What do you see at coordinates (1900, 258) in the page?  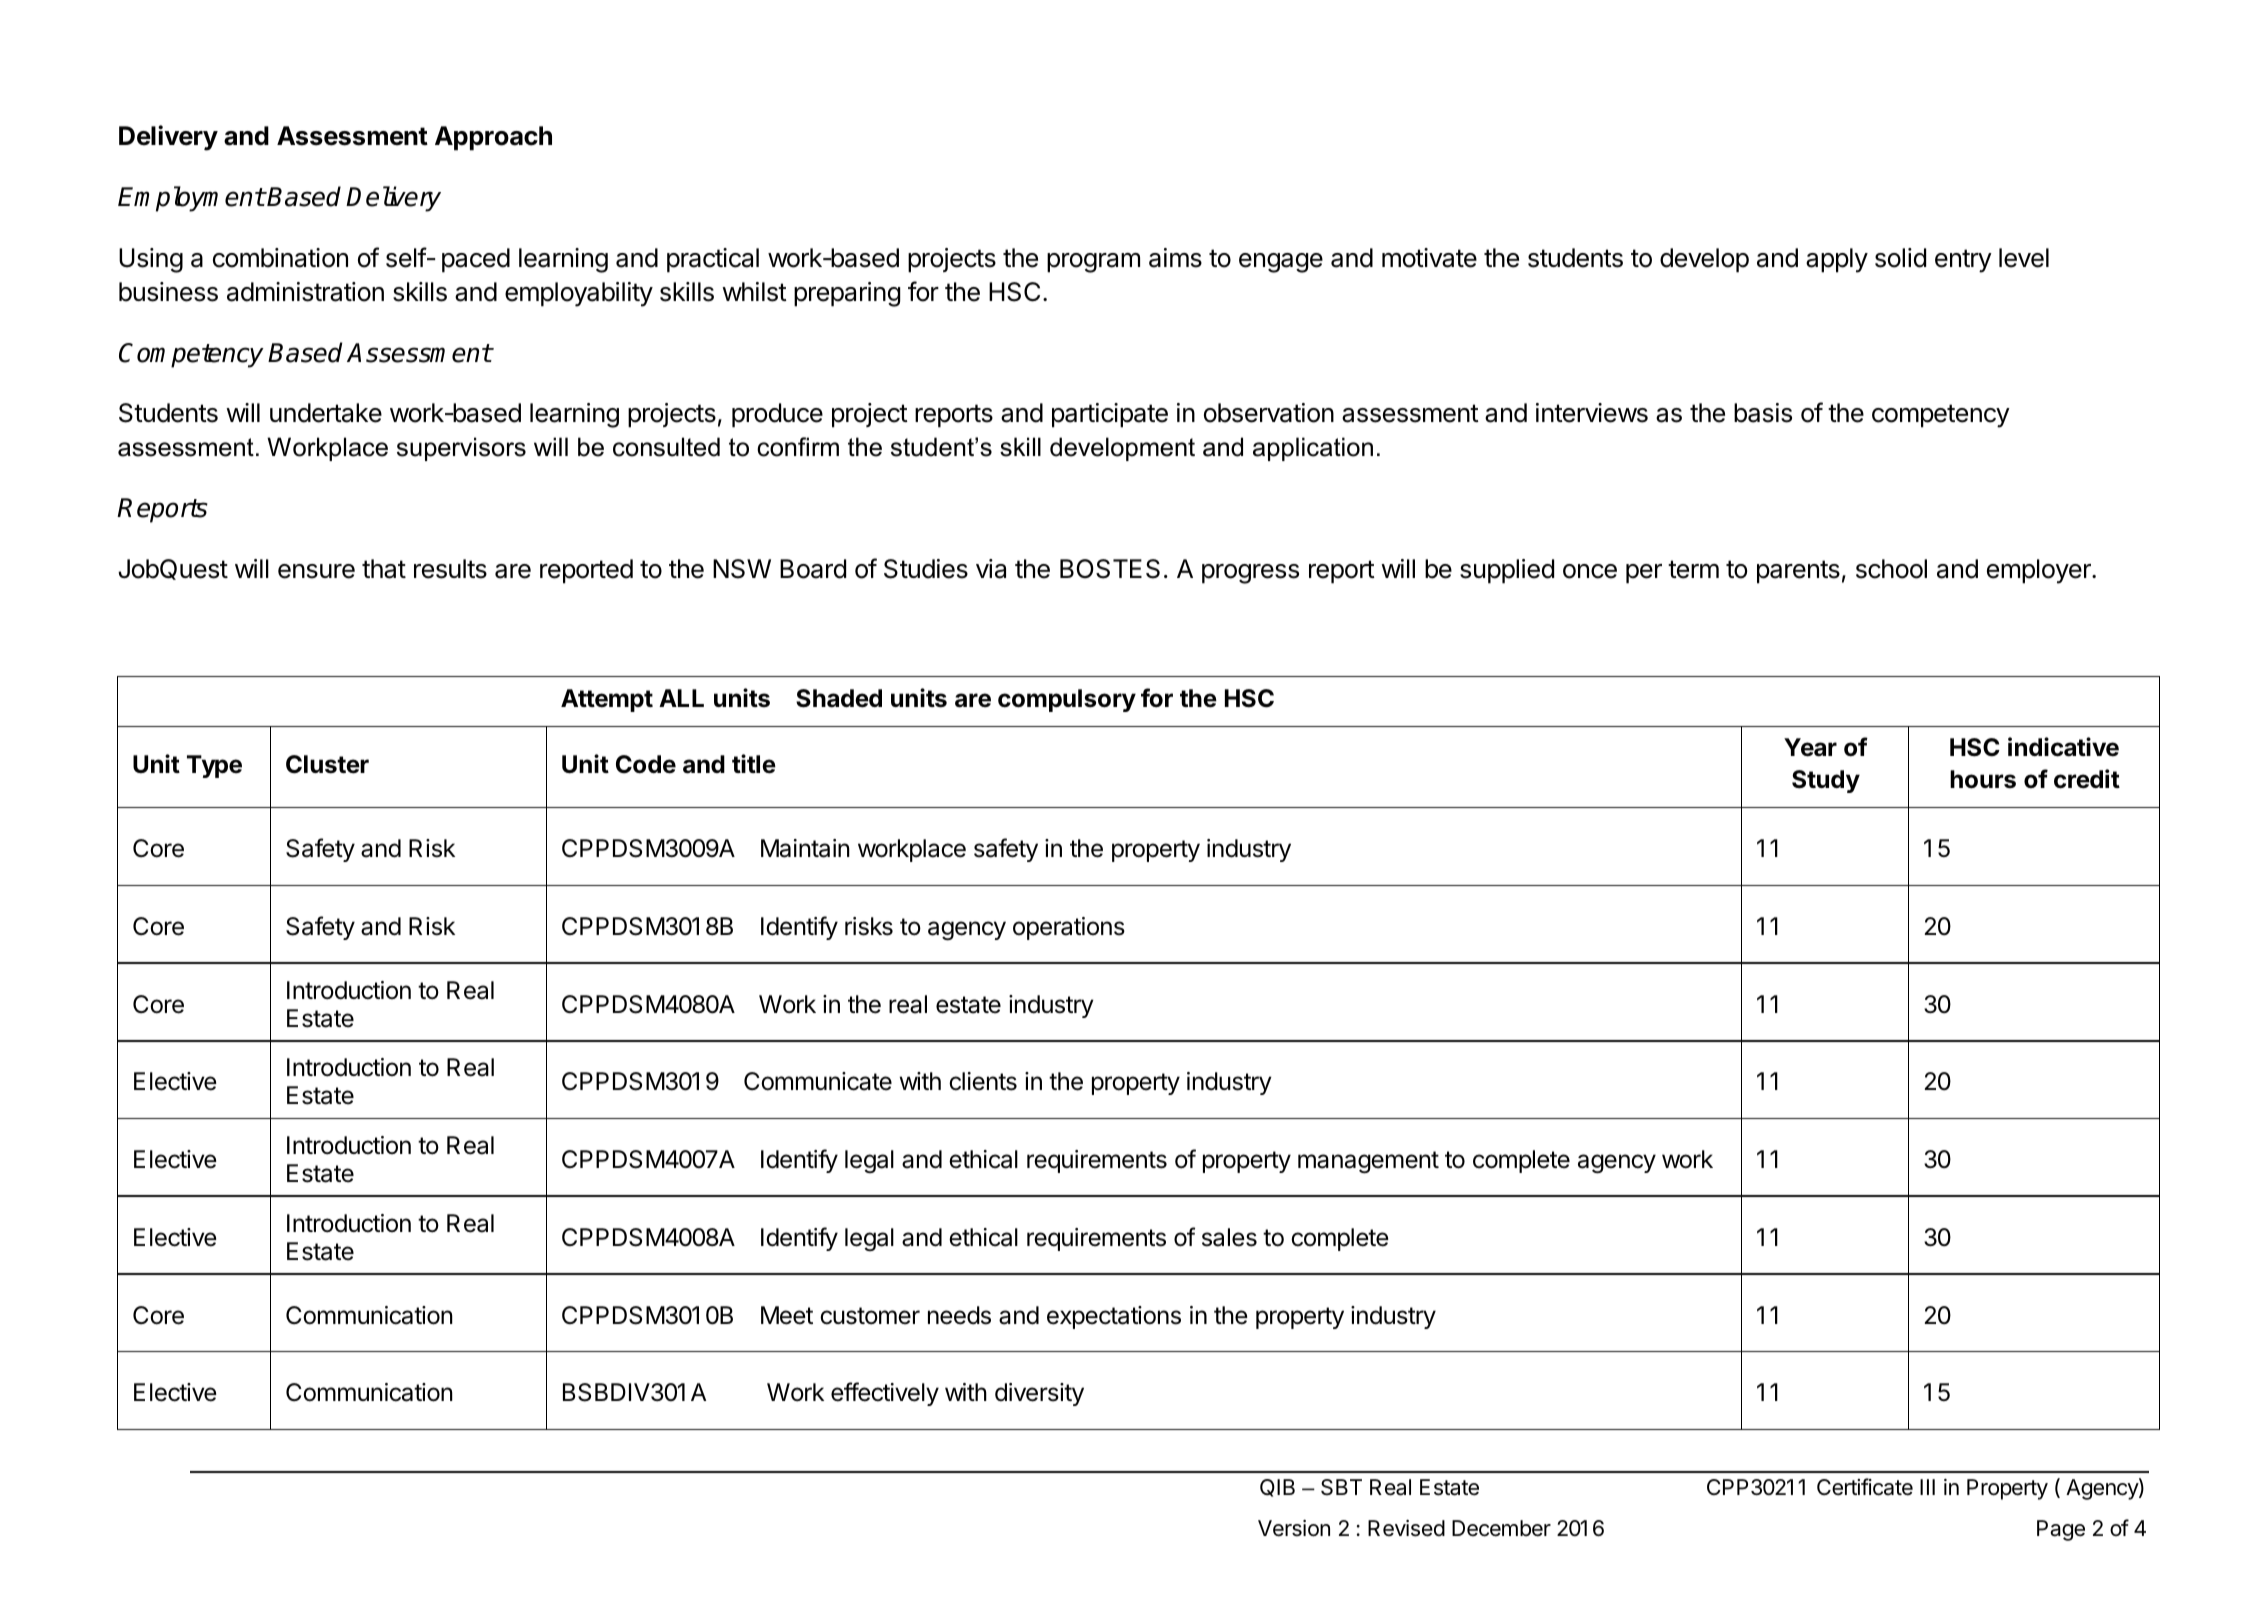 I see `solid` at bounding box center [1900, 258].
